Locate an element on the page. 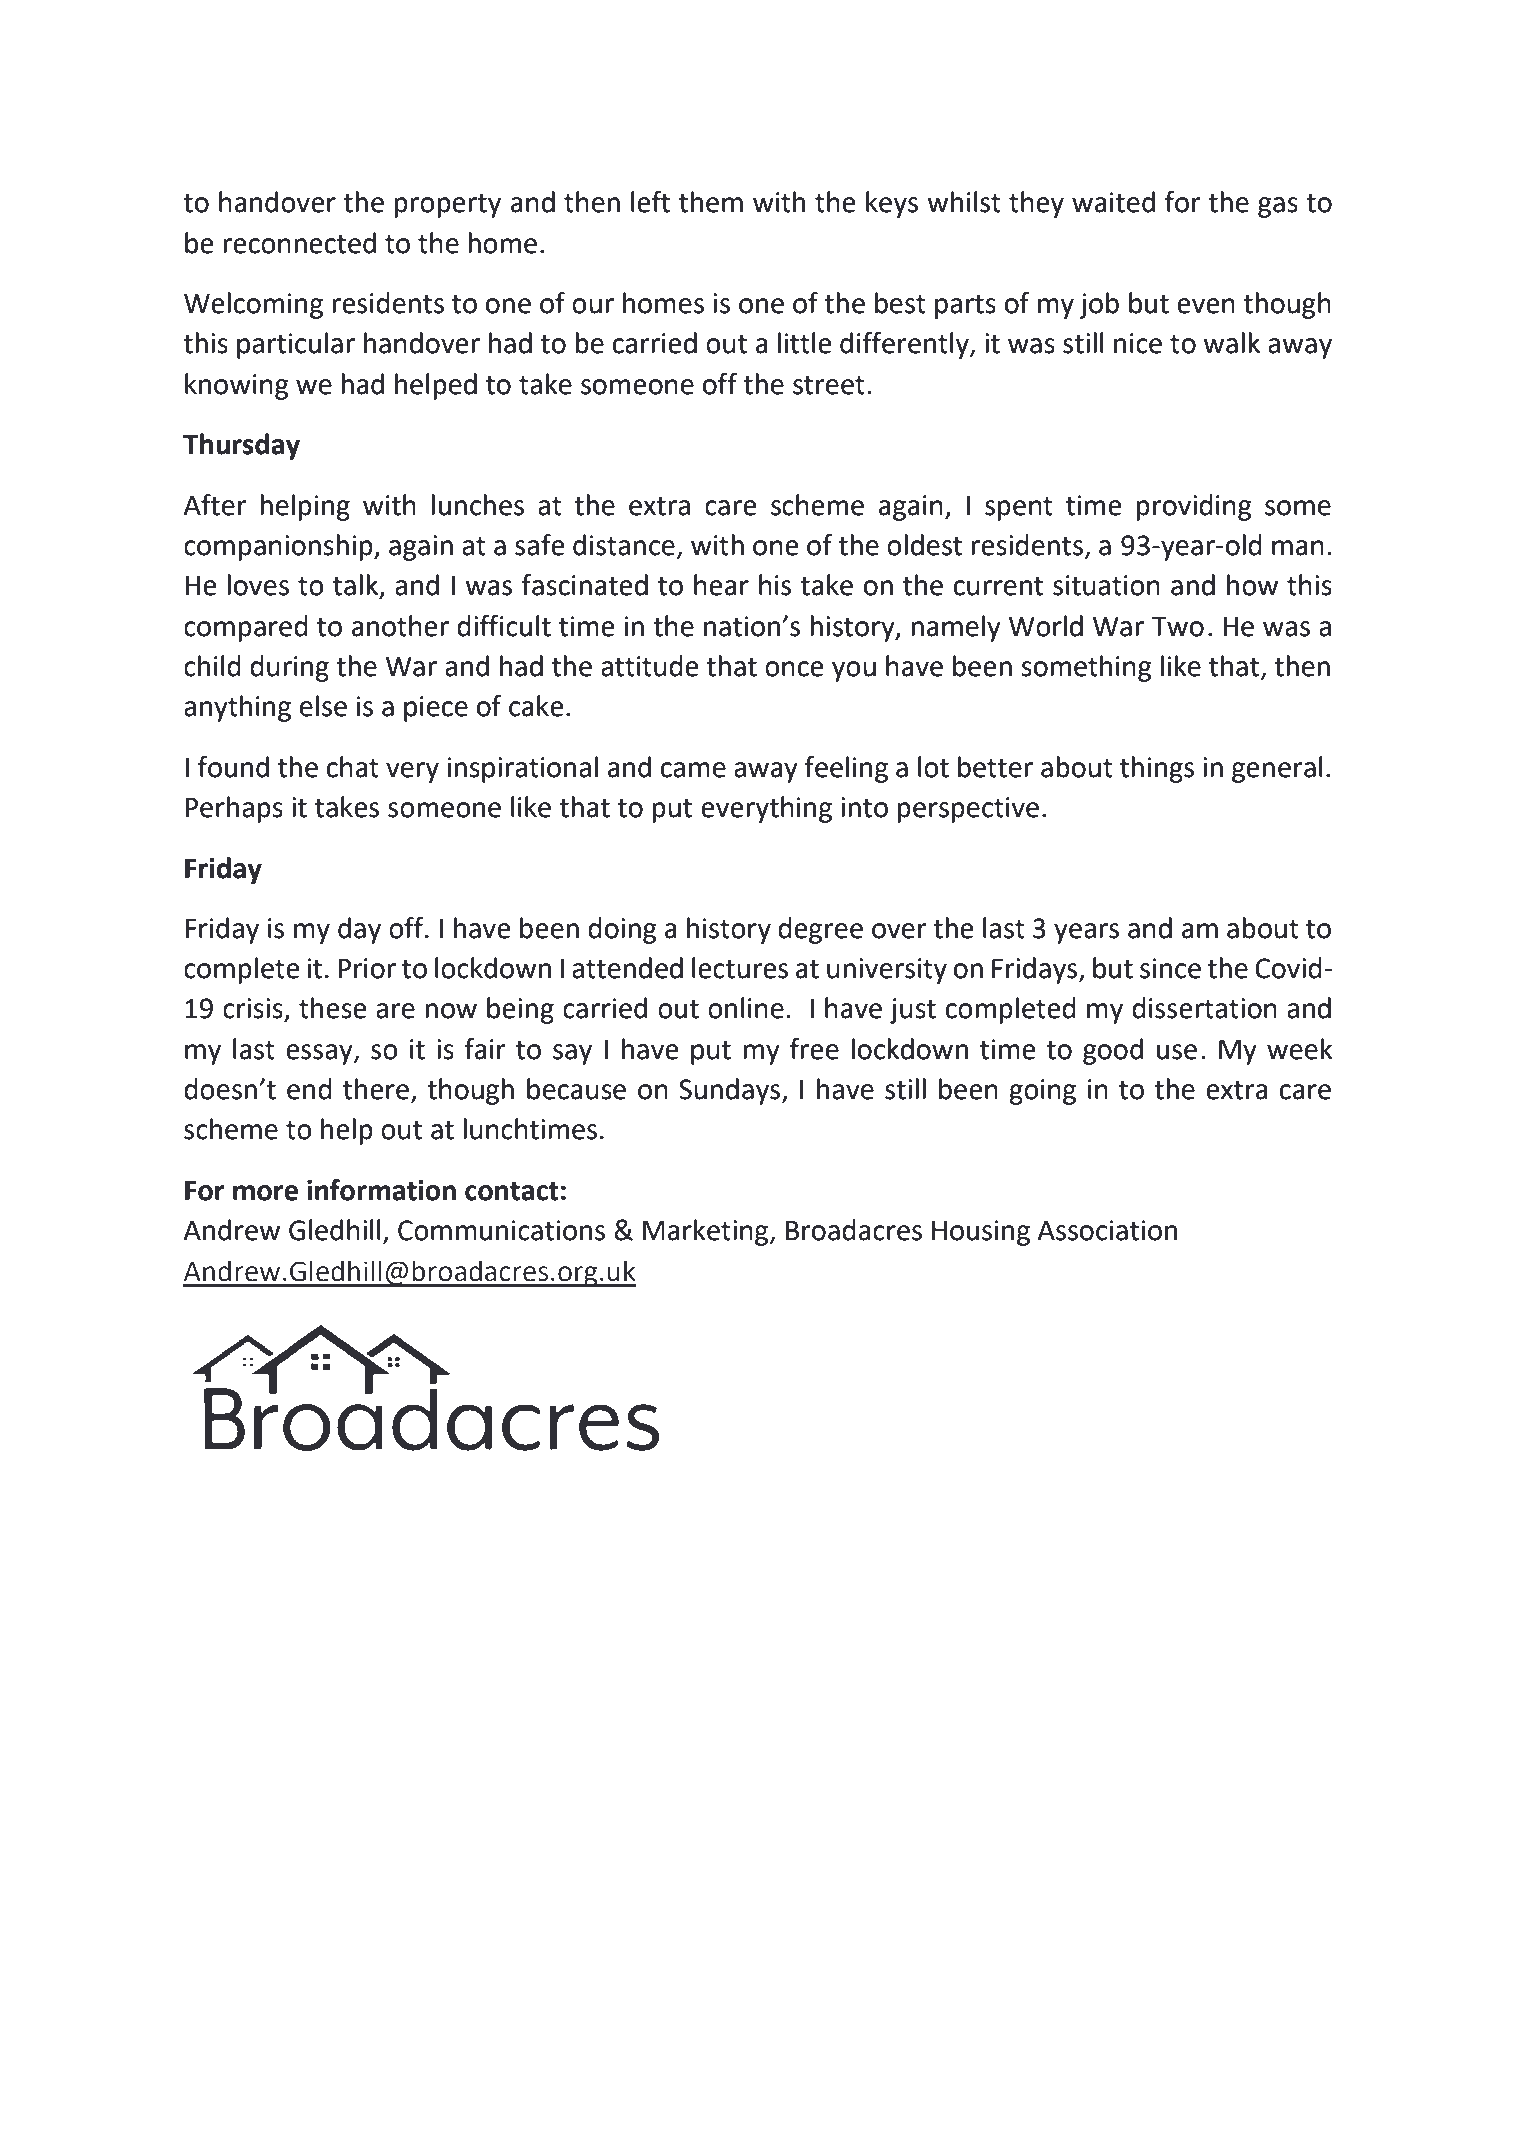 The height and width of the image is (2143, 1516). situation is located at coordinates (1106, 585).
